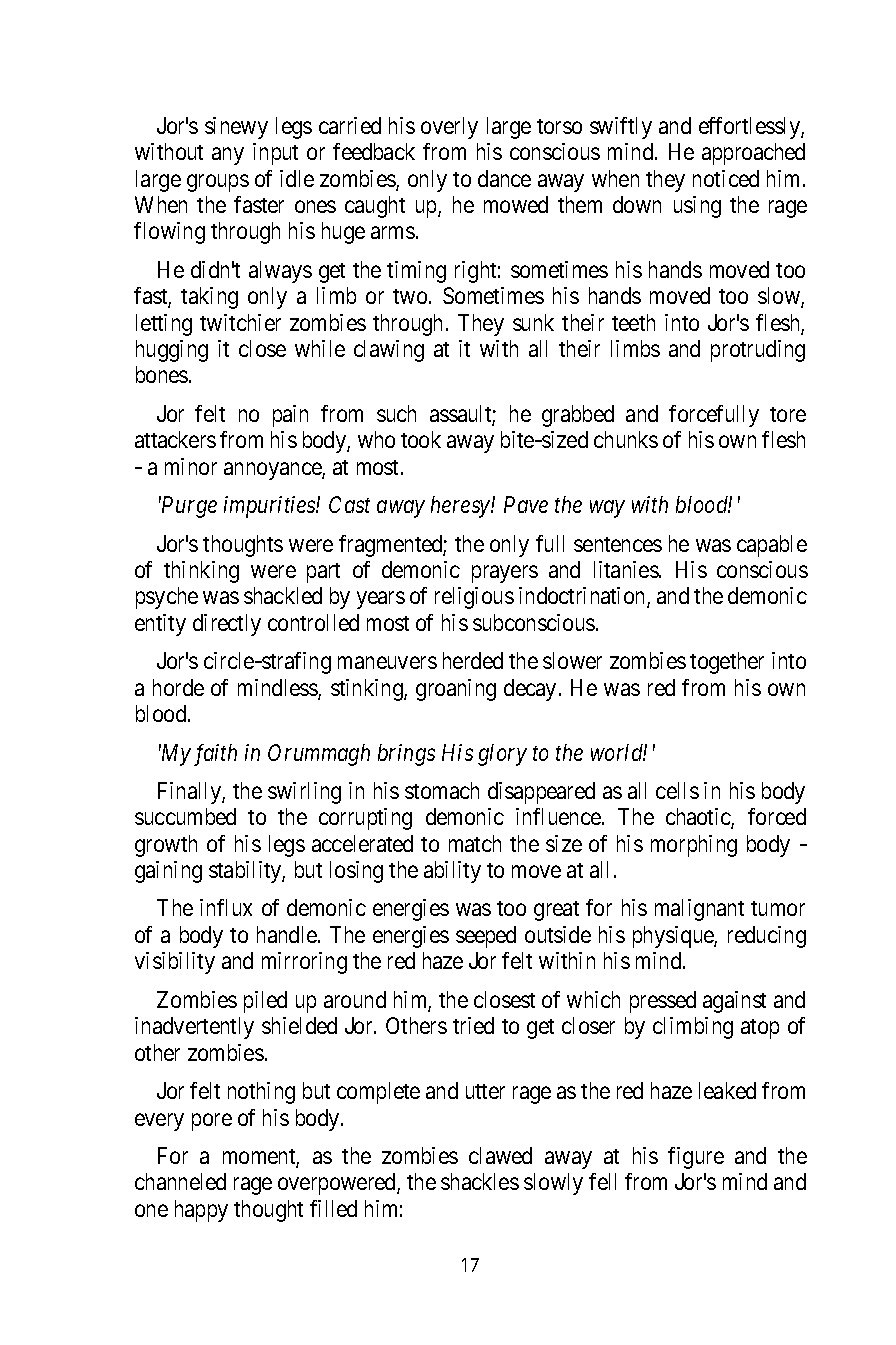 This document has width=896, height=1345. What do you see at coordinates (201, 1211) in the document?
I see `happy` at bounding box center [201, 1211].
